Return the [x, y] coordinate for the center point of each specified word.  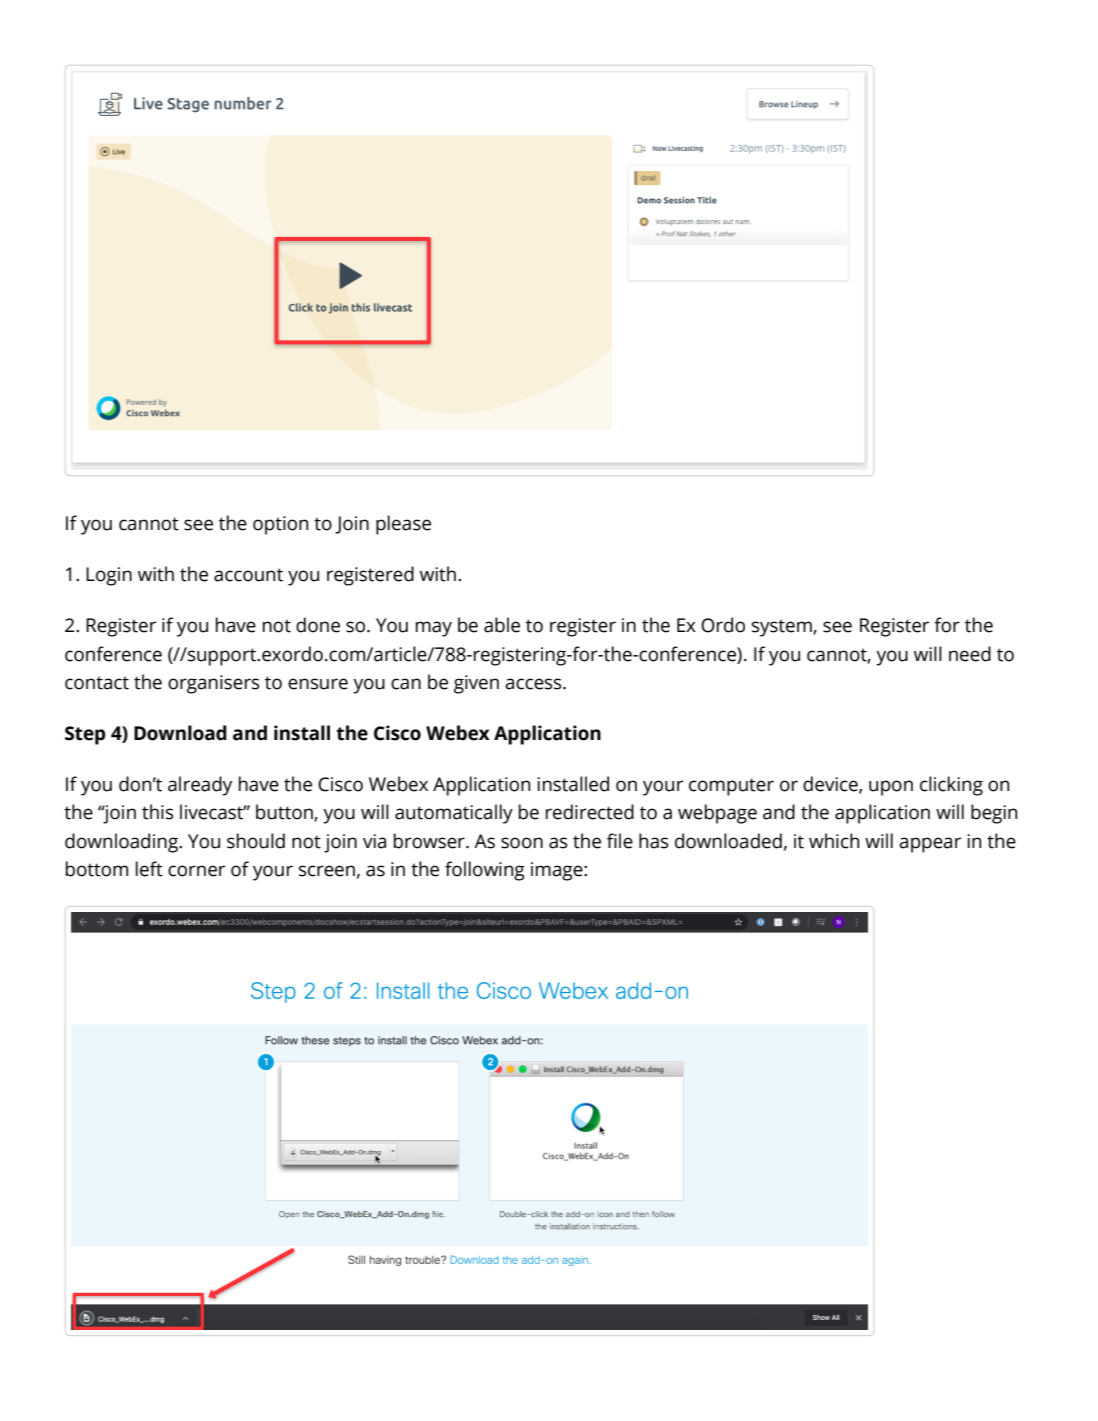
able [502, 625]
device [831, 785]
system [783, 628]
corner [196, 871]
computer [731, 787]
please [403, 525]
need [970, 654]
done [318, 625]
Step [85, 735]
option [280, 525]
